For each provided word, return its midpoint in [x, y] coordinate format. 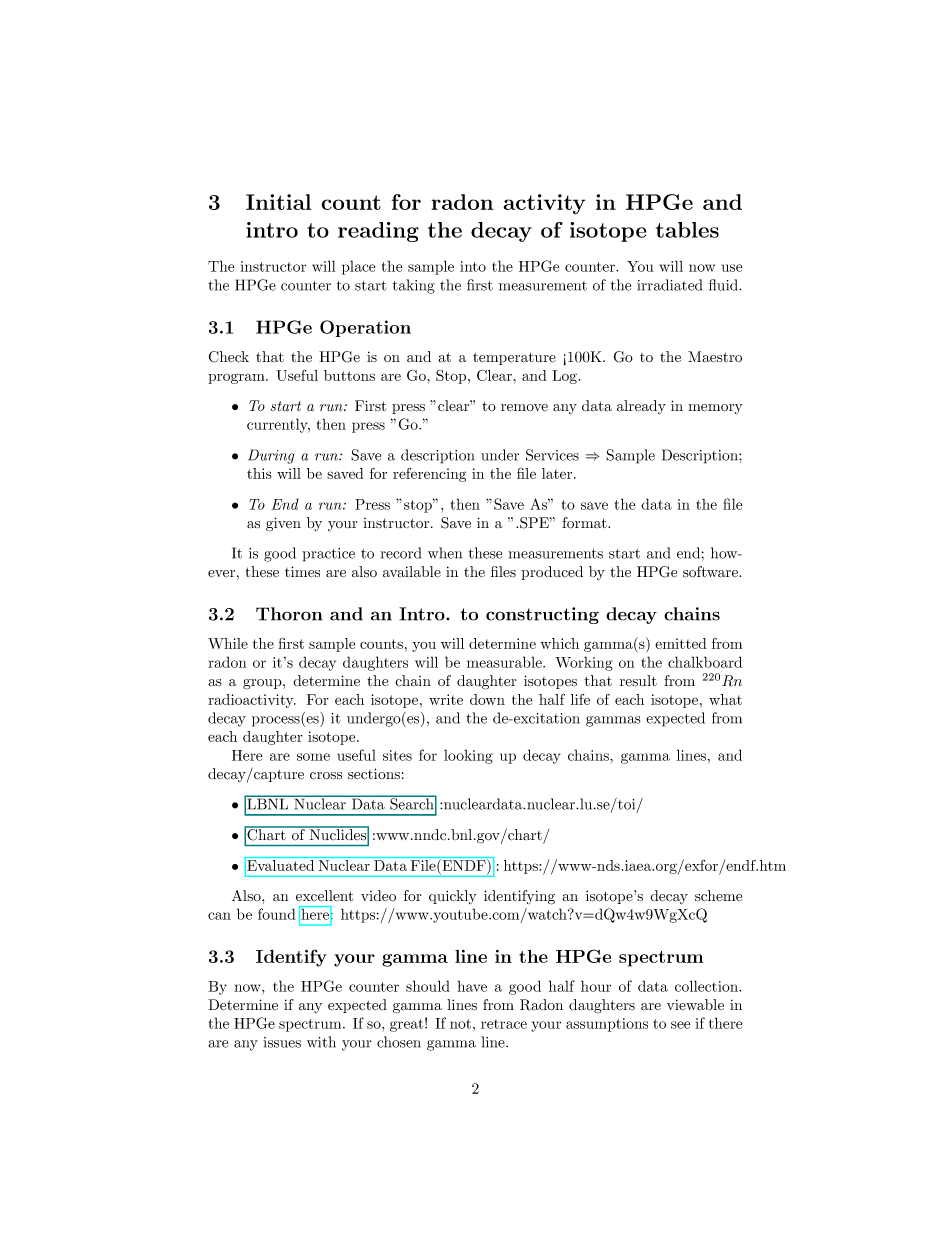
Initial [278, 202]
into [473, 266]
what [725, 699]
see [680, 1025]
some [313, 757]
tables [687, 230]
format [585, 523]
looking [468, 756]
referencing [429, 475]
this [259, 473]
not [460, 1024]
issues [282, 1042]
